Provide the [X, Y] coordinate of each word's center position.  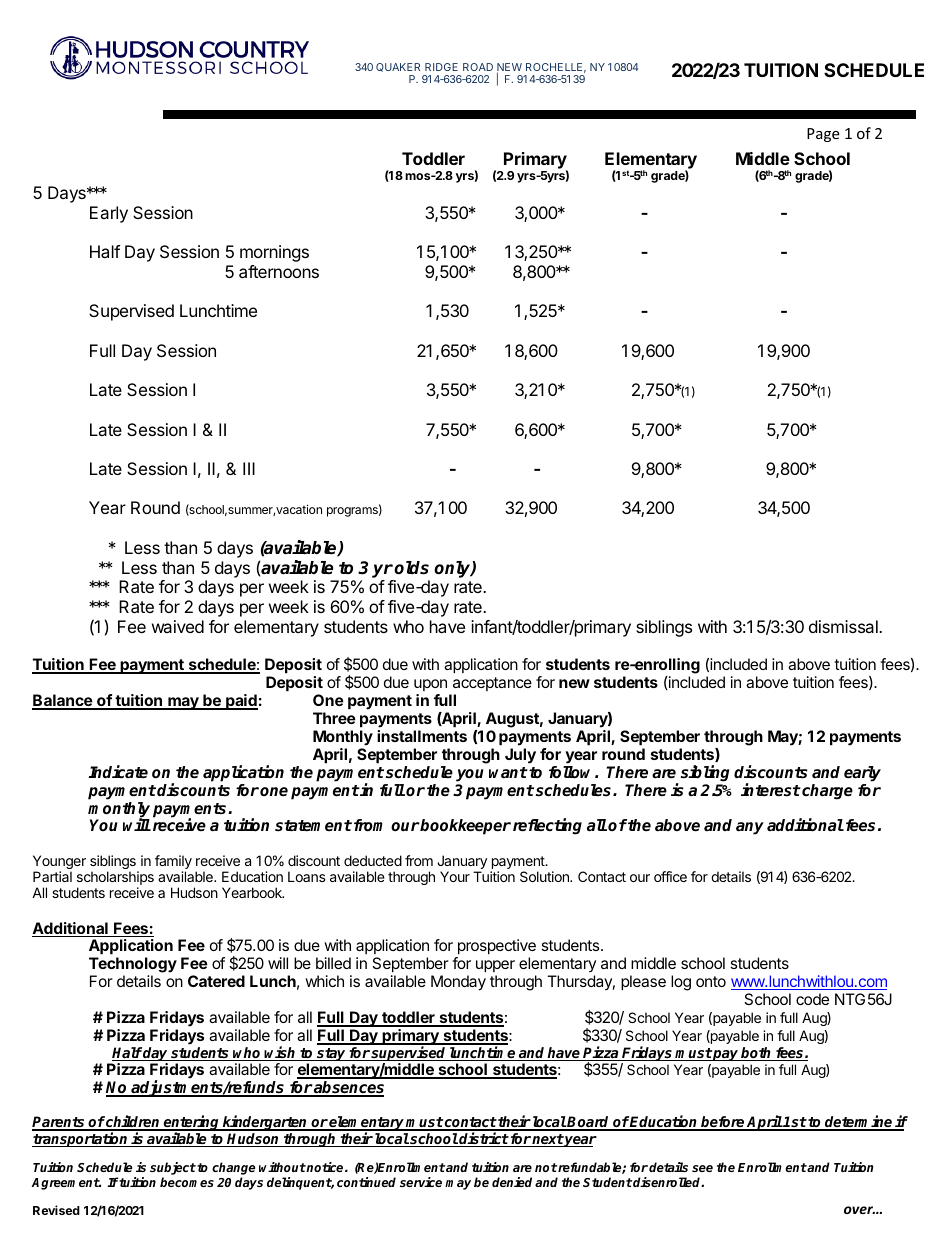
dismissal [844, 626]
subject [173, 1170]
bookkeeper [465, 827]
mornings [274, 253]
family [173, 863]
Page [823, 135]
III [249, 468]
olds [411, 568]
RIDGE [441, 67]
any [750, 828]
